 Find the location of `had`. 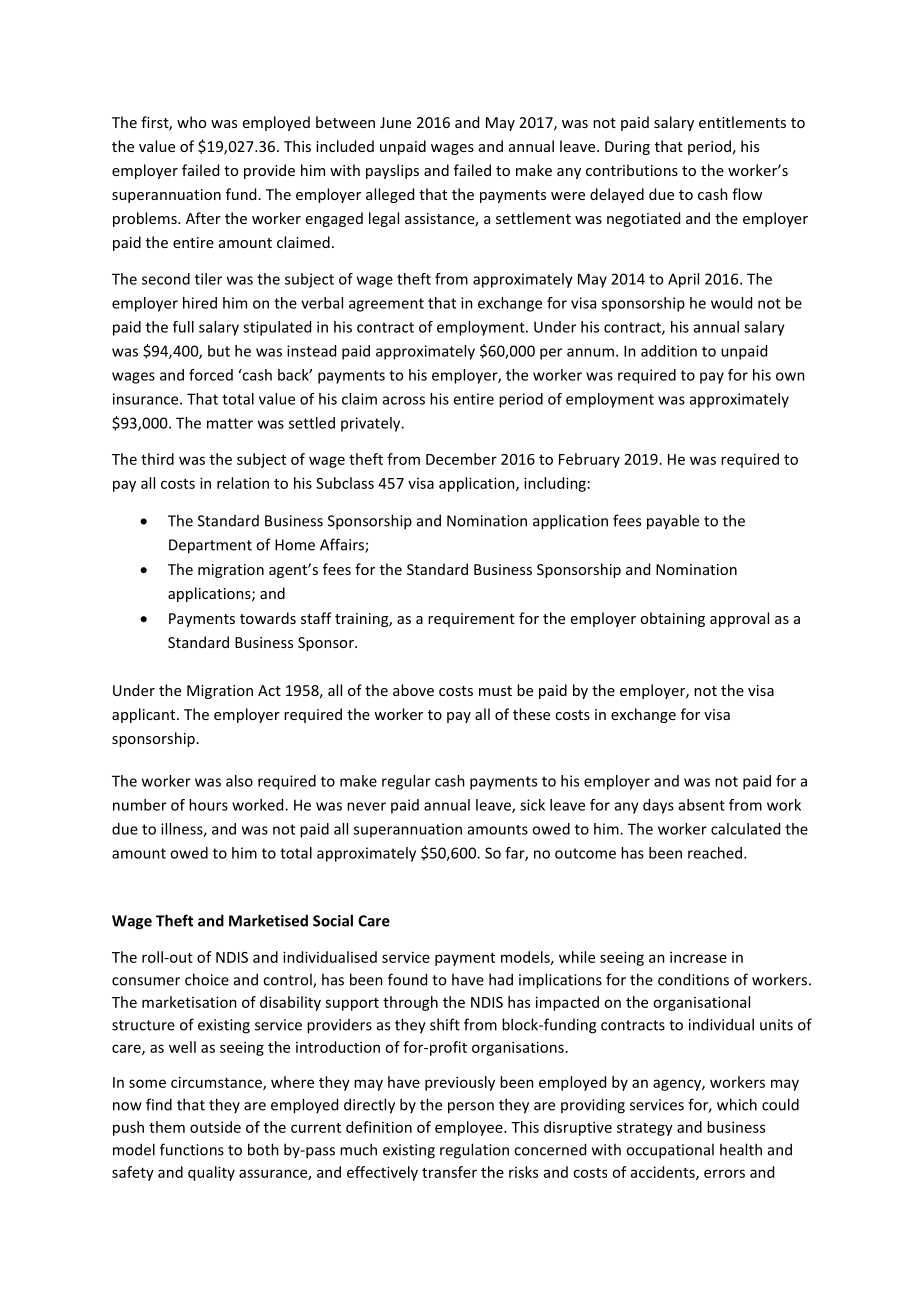

had is located at coordinates (501, 979).
